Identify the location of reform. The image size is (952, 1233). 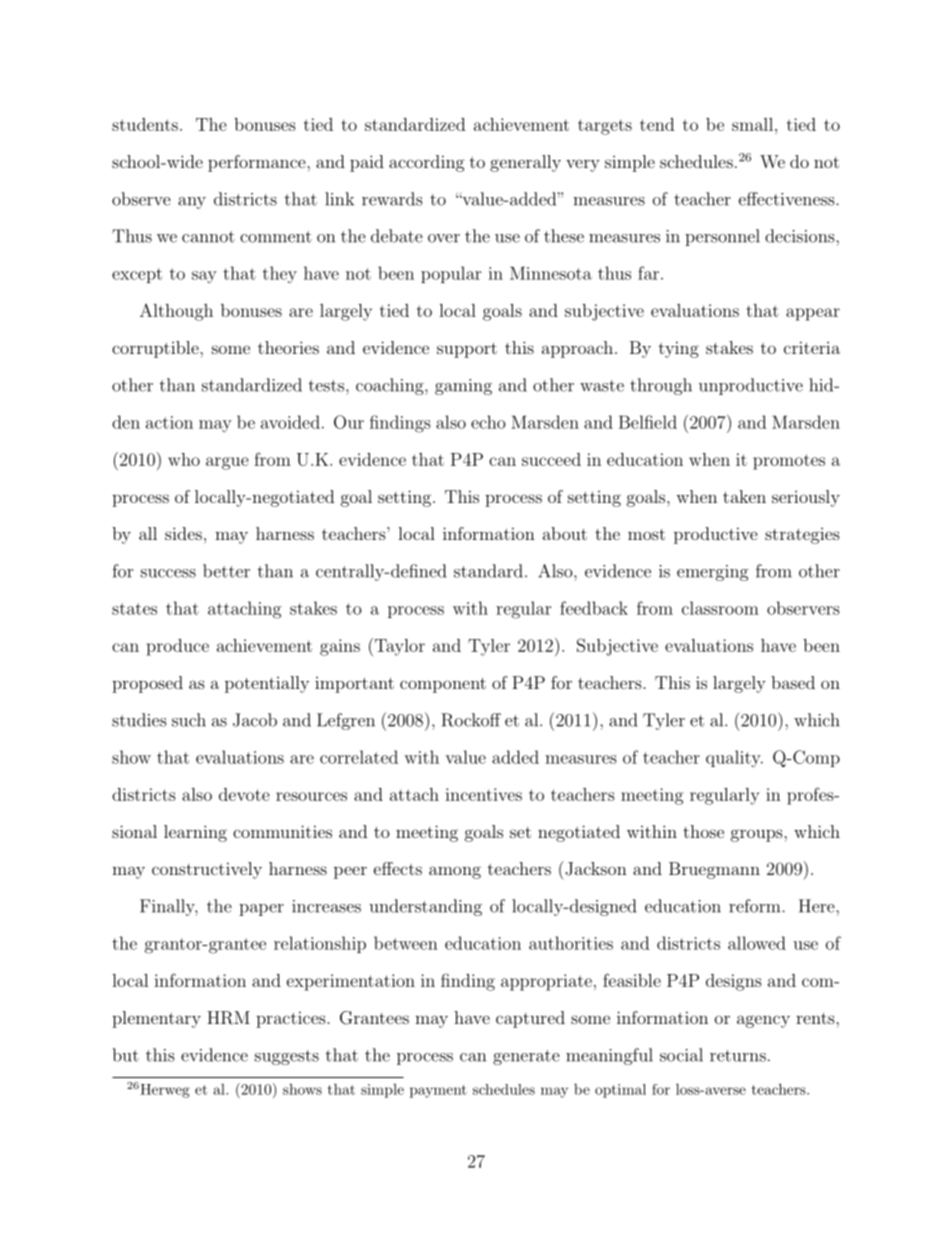
(756, 906).
